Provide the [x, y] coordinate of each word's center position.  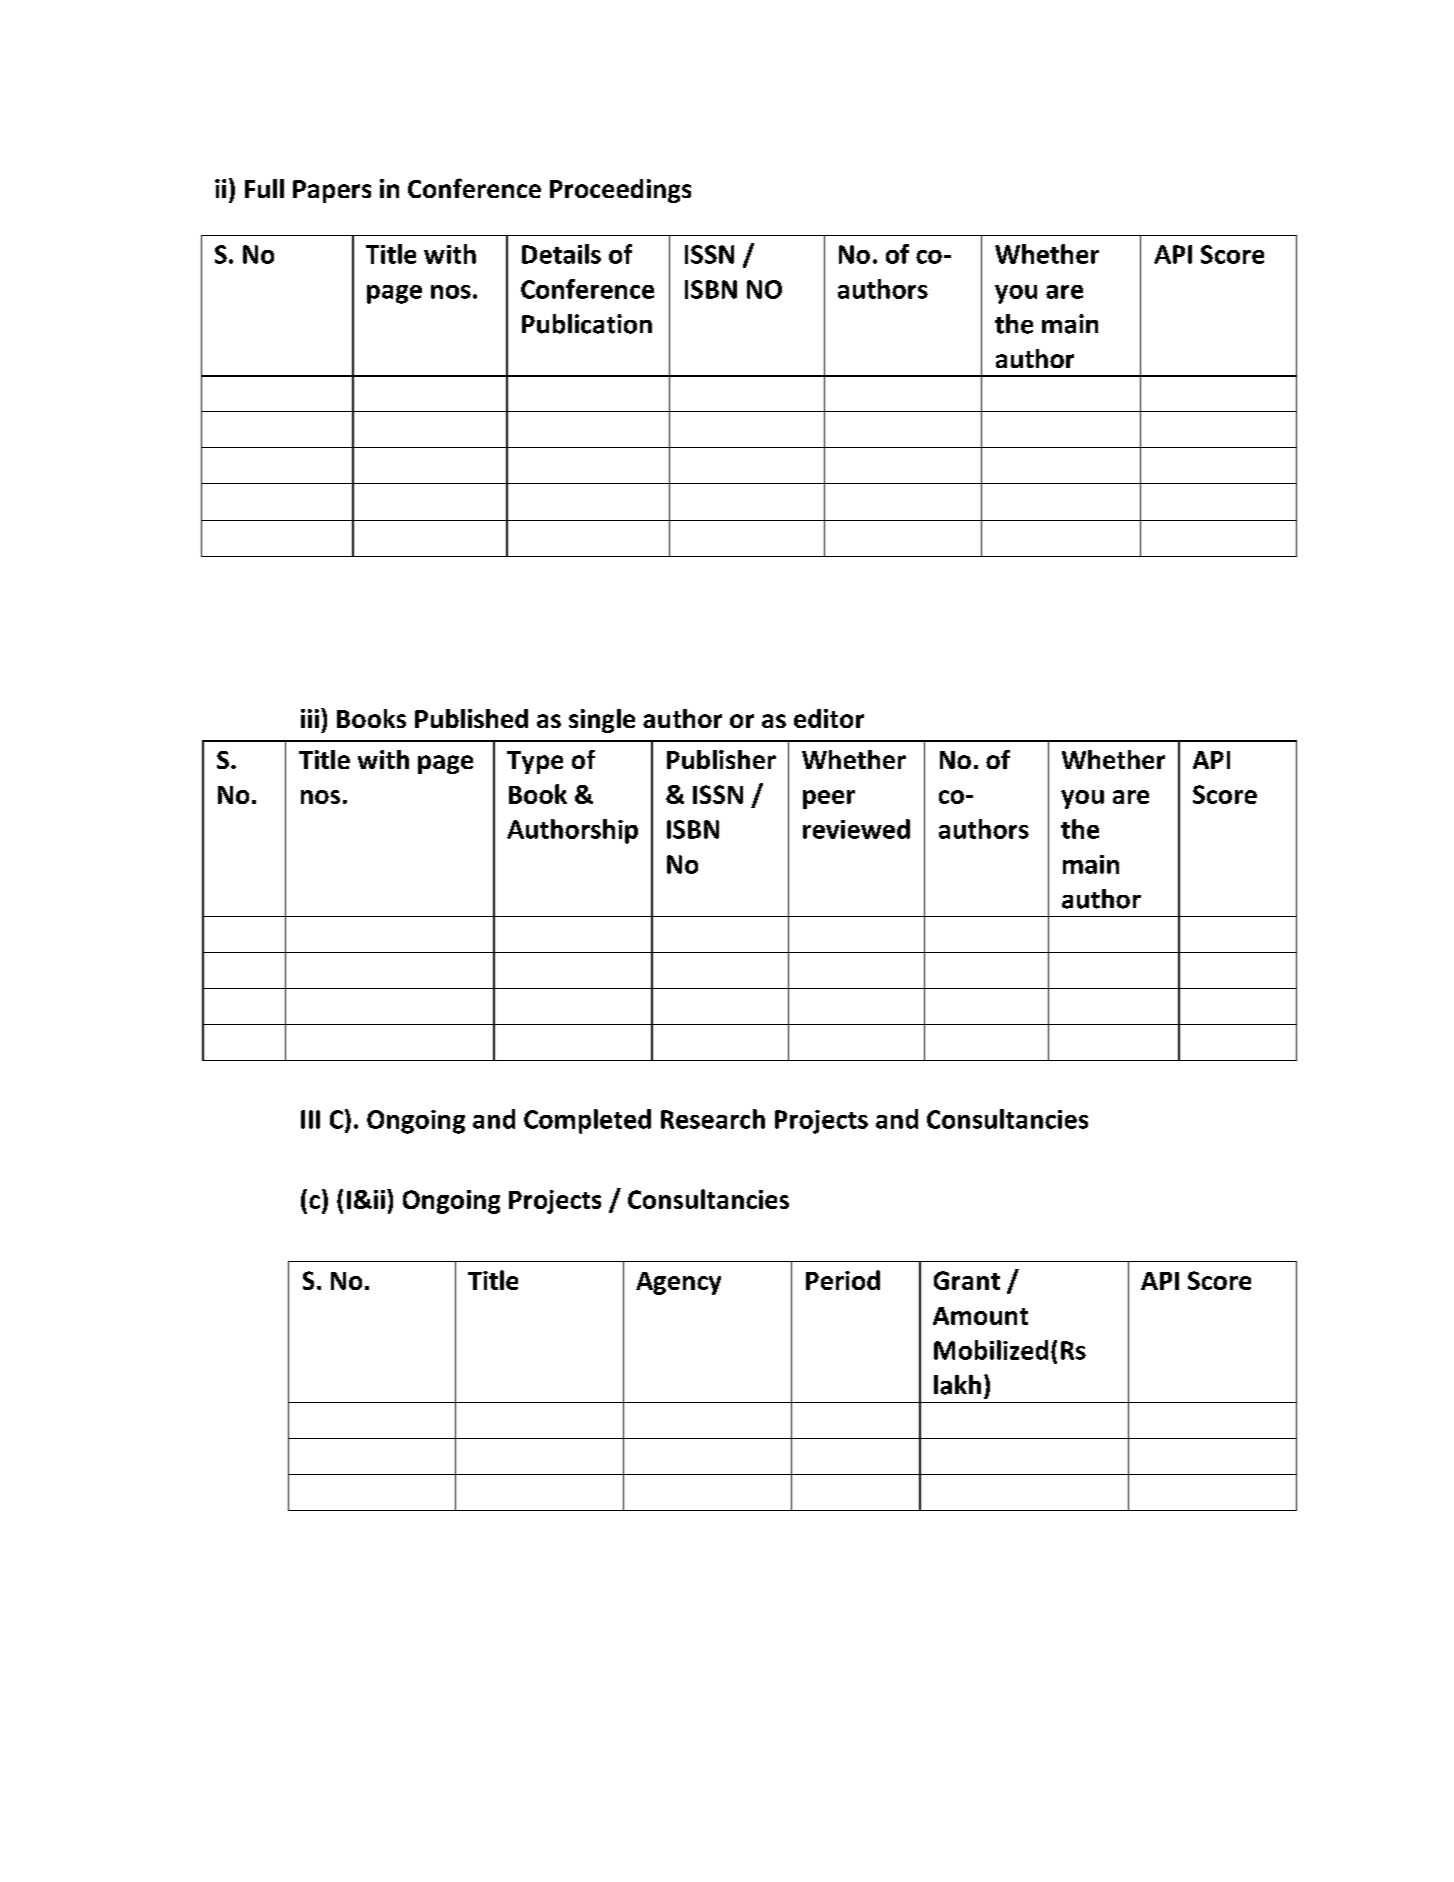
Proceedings [620, 191]
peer [829, 799]
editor [829, 718]
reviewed [856, 829]
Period [843, 1280]
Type [535, 762]
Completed [587, 1121]
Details [561, 254]
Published [471, 718]
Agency [678, 1283]
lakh [957, 1385]
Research [713, 1119]
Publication [587, 324]
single [602, 721]
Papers [332, 191]
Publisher [721, 759]
